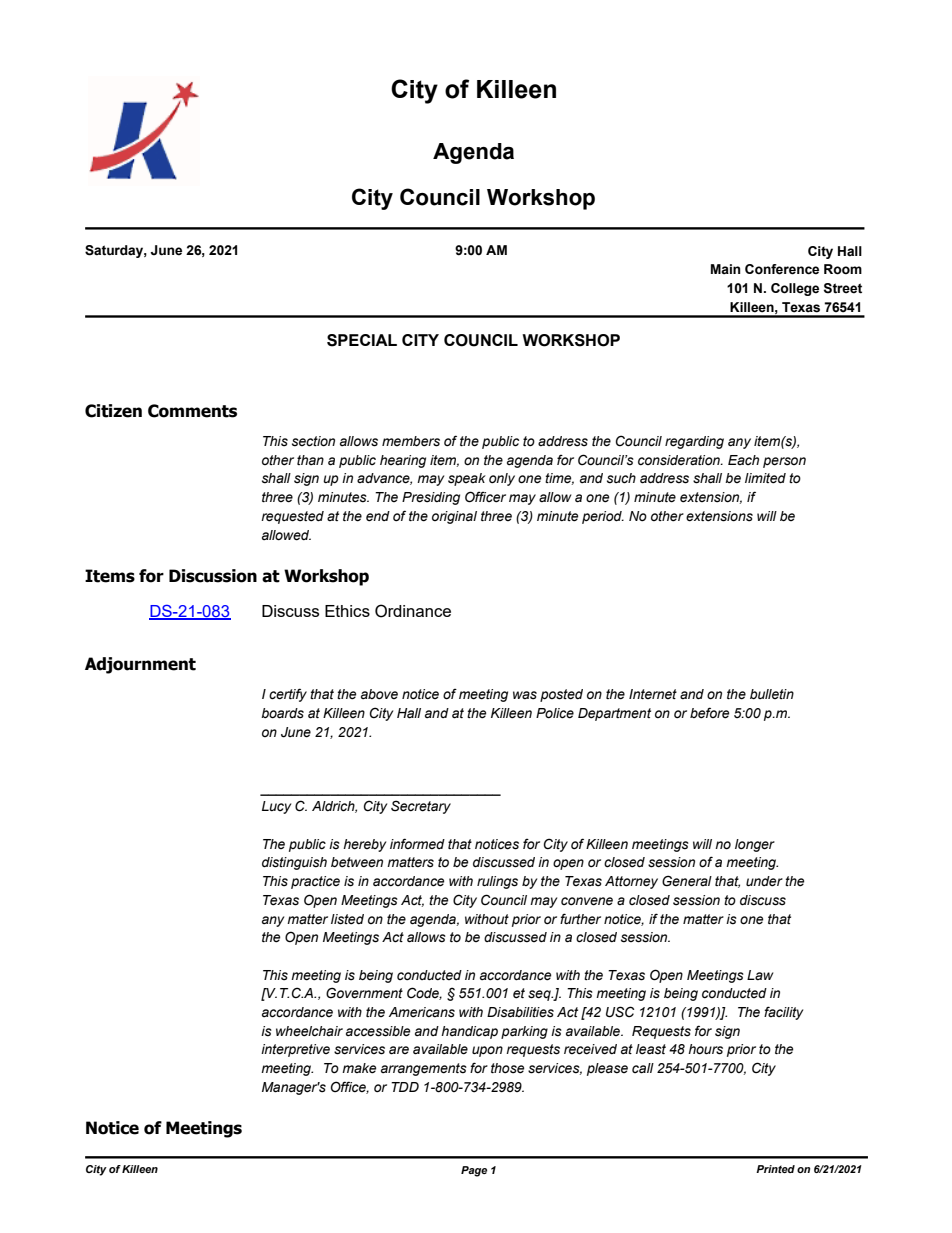 The width and height of the document is (952, 1233). What do you see at coordinates (362, 340) in the document?
I see `SPECIAL` at bounding box center [362, 340].
